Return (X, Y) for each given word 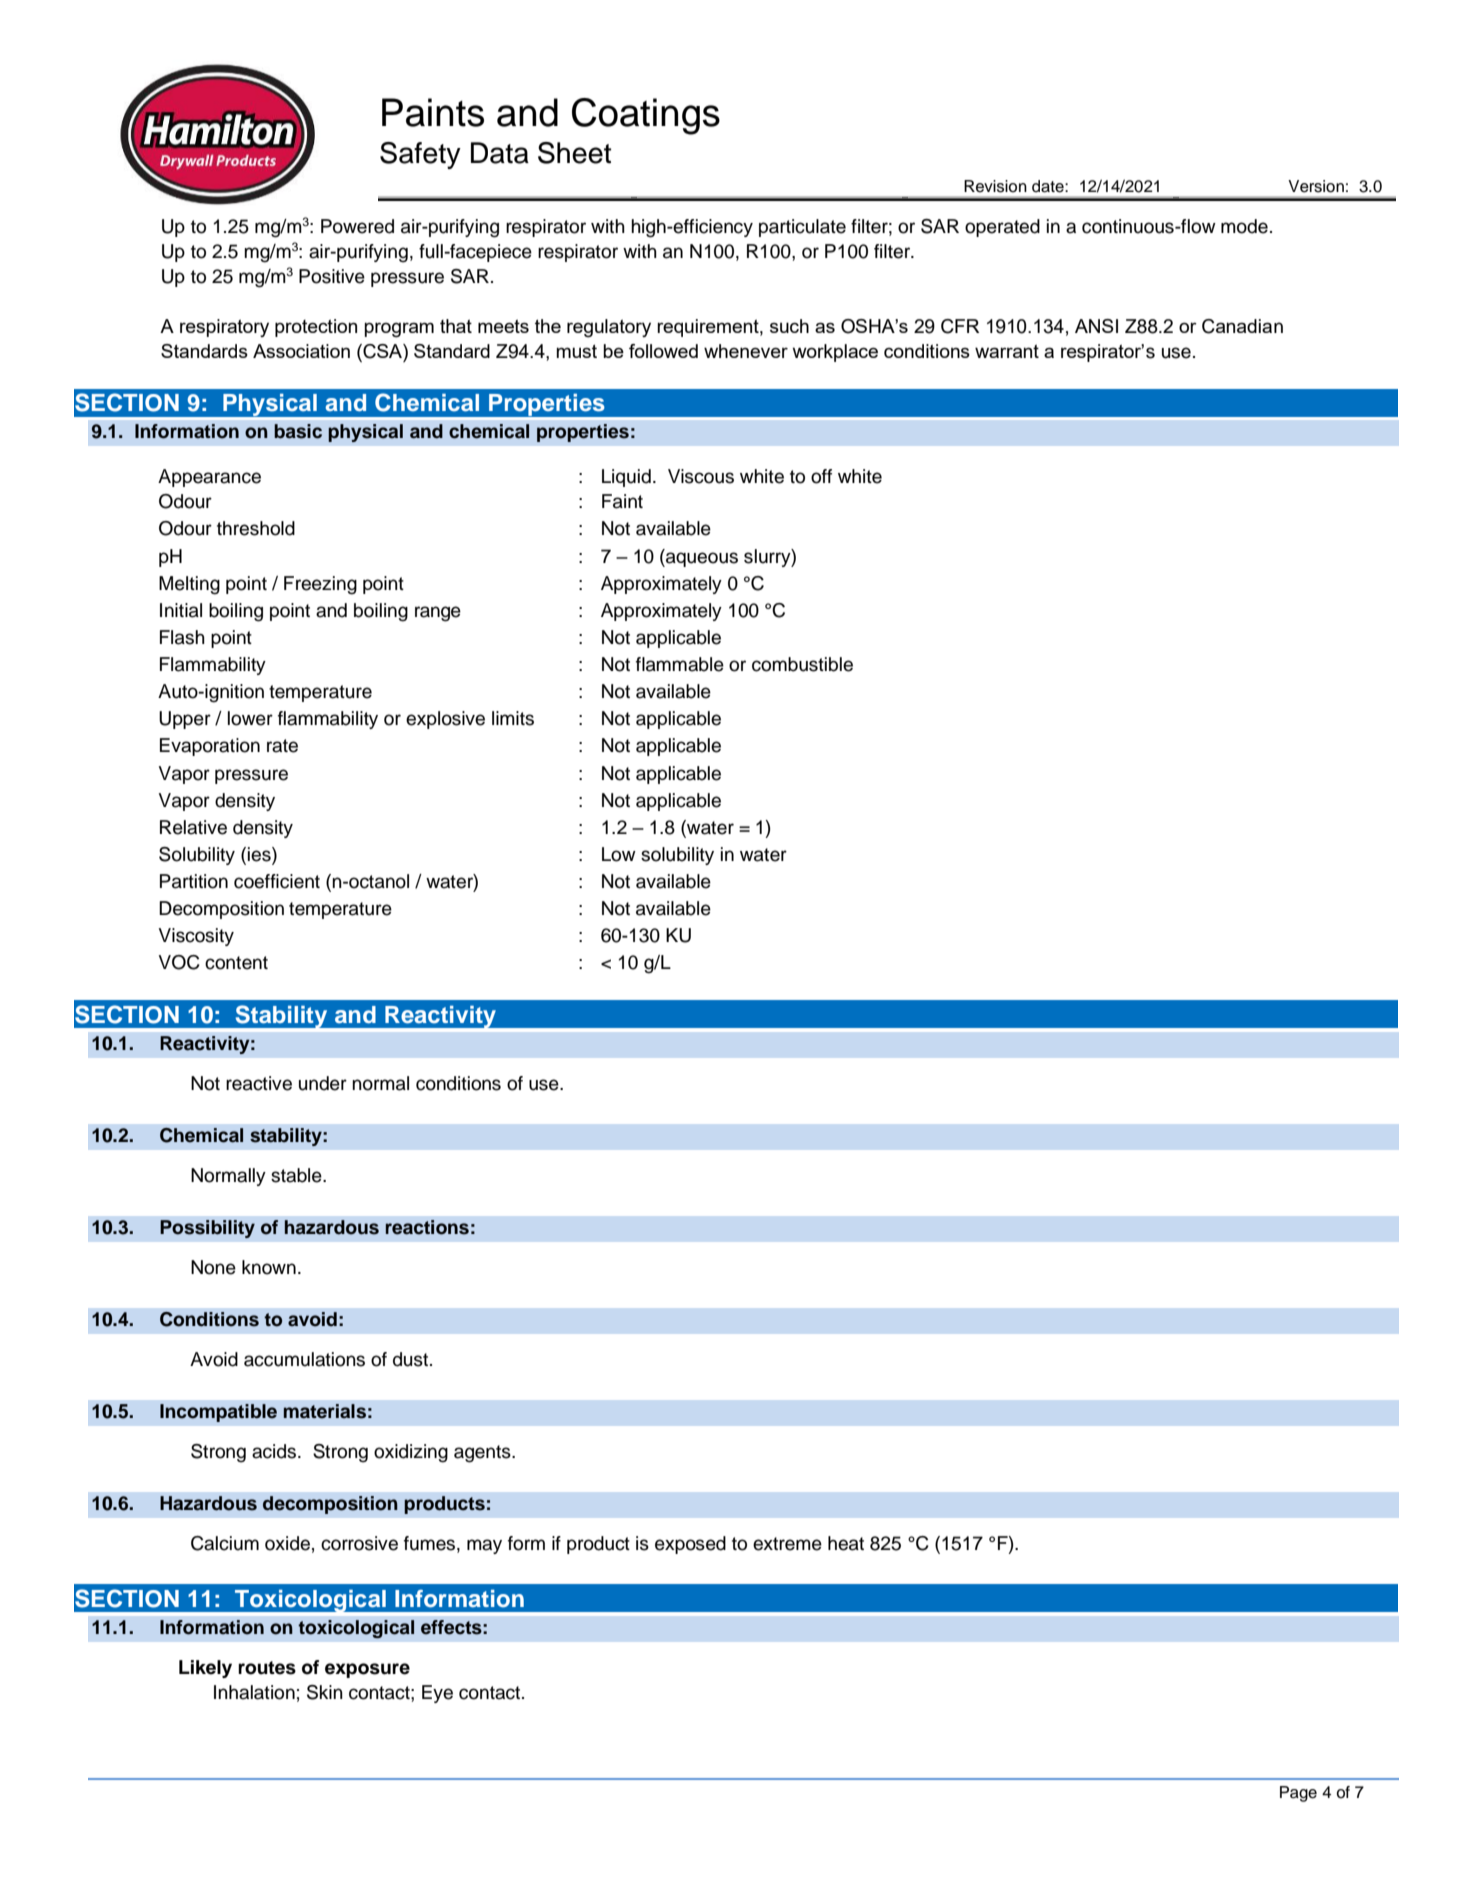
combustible (802, 664)
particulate (802, 228)
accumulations (304, 1359)
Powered (357, 226)
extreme (787, 1544)
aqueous (701, 559)
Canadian (1242, 326)
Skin (325, 1692)
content (236, 963)
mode (1244, 226)
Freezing (320, 585)
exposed (690, 1545)
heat (846, 1543)
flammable (680, 664)
